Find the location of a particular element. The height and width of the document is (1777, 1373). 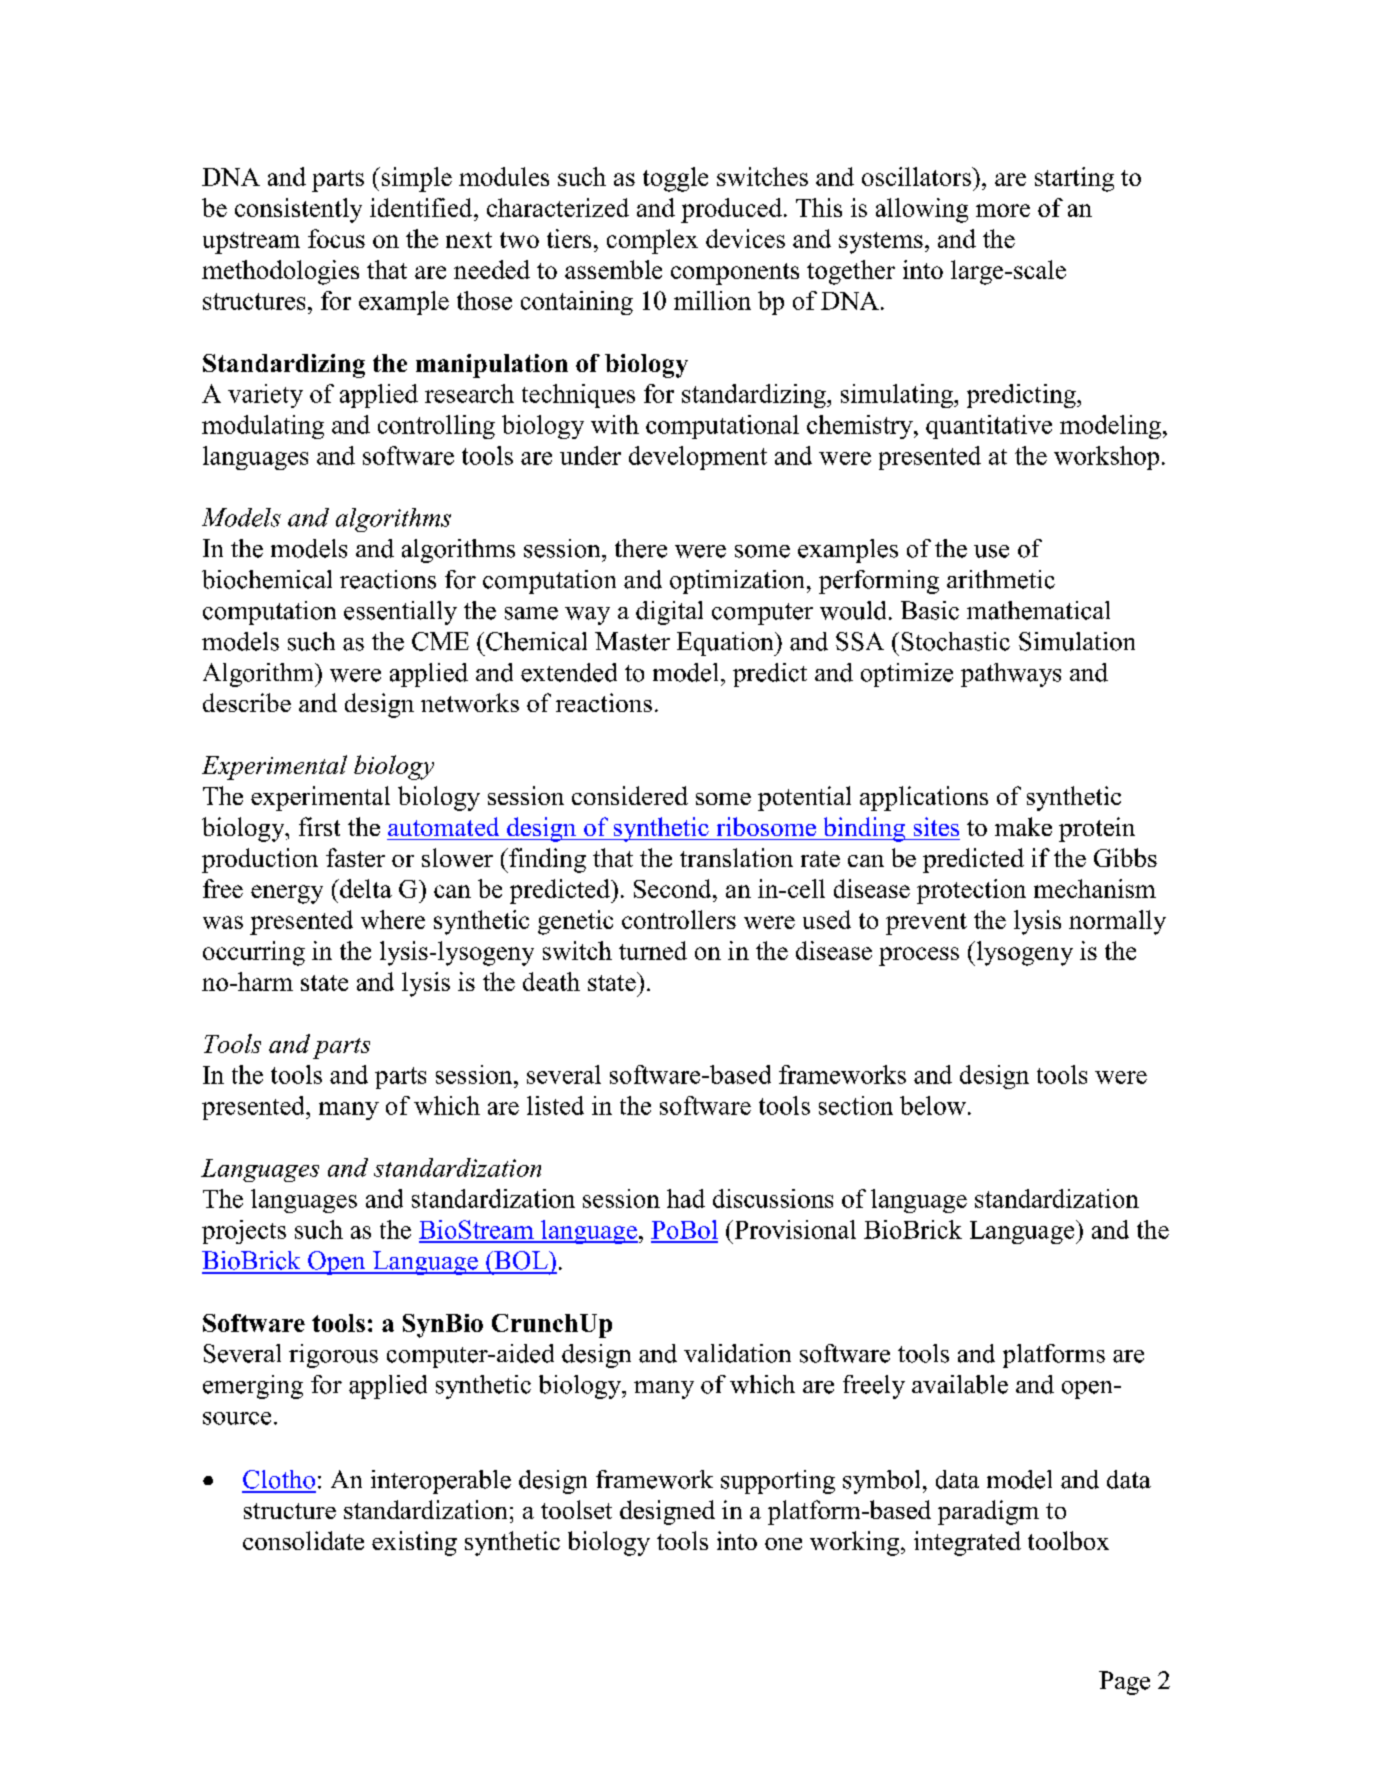

supporting is located at coordinates (778, 1482).
